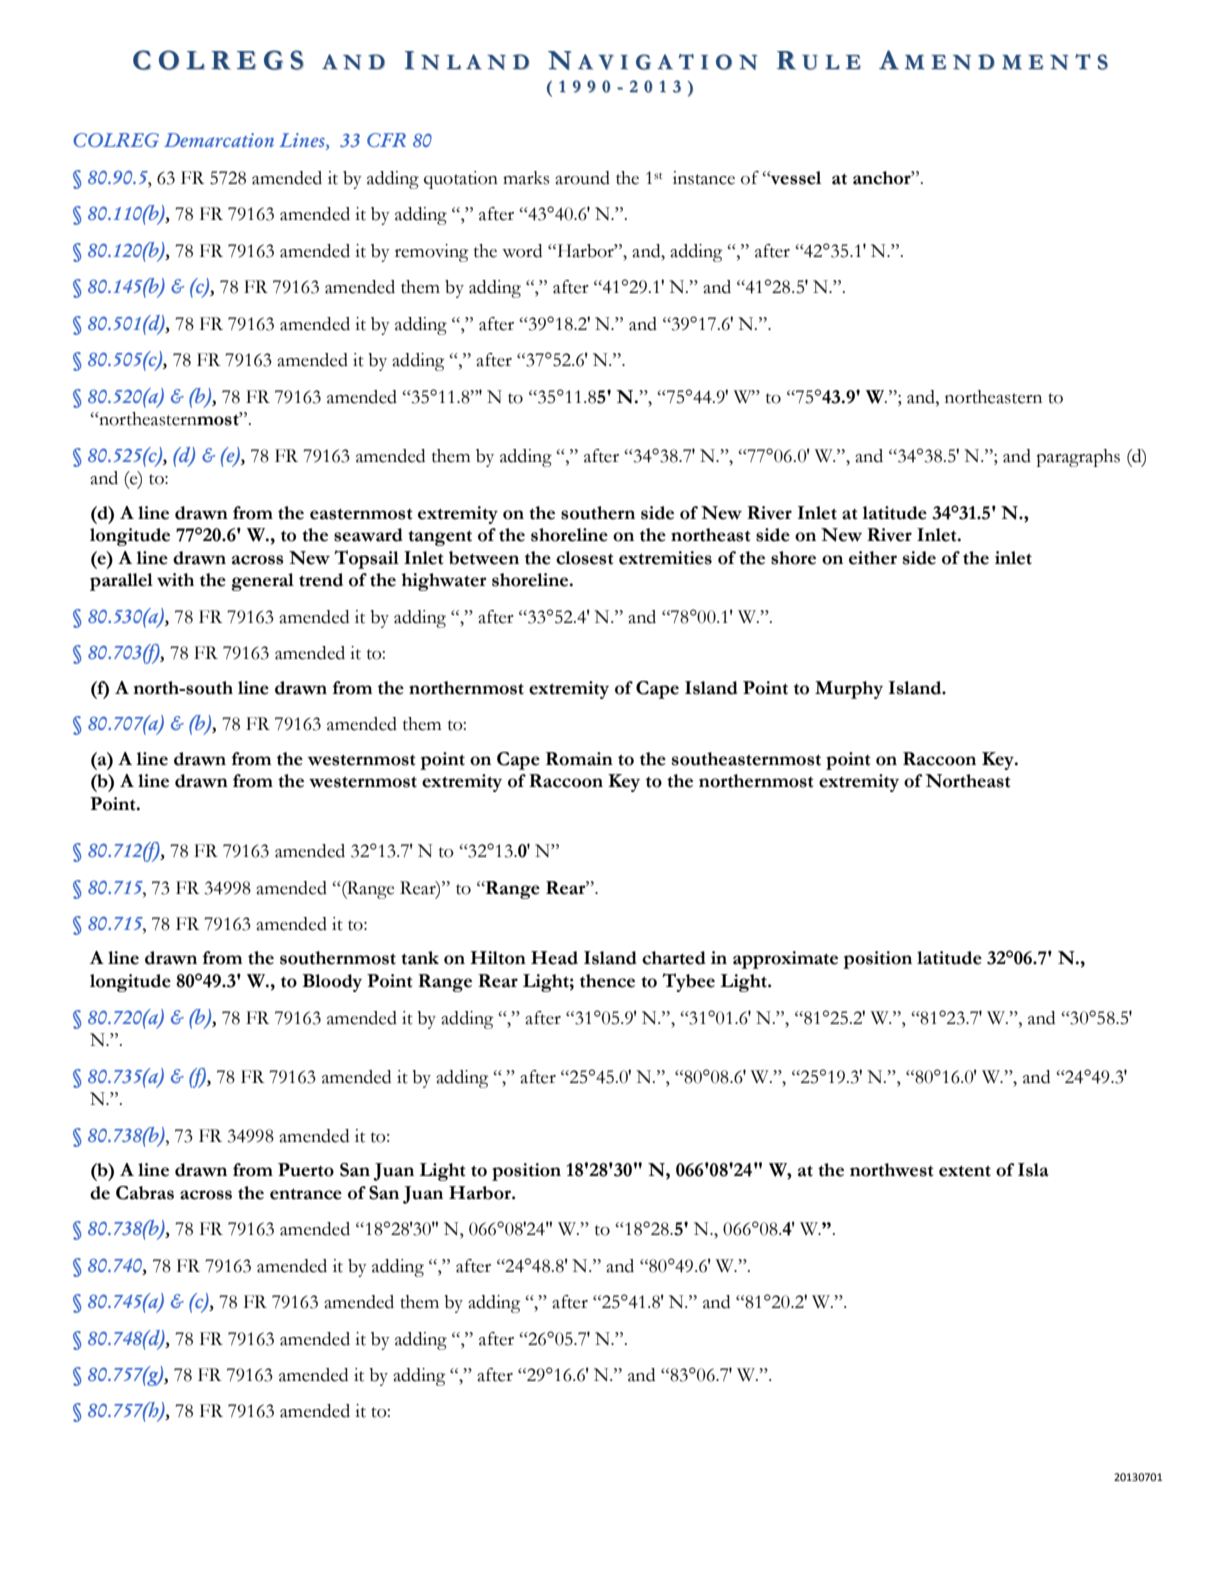 Image resolution: width=1226 pixels, height=1587 pixels. I want to click on Puerto, so click(306, 1170).
